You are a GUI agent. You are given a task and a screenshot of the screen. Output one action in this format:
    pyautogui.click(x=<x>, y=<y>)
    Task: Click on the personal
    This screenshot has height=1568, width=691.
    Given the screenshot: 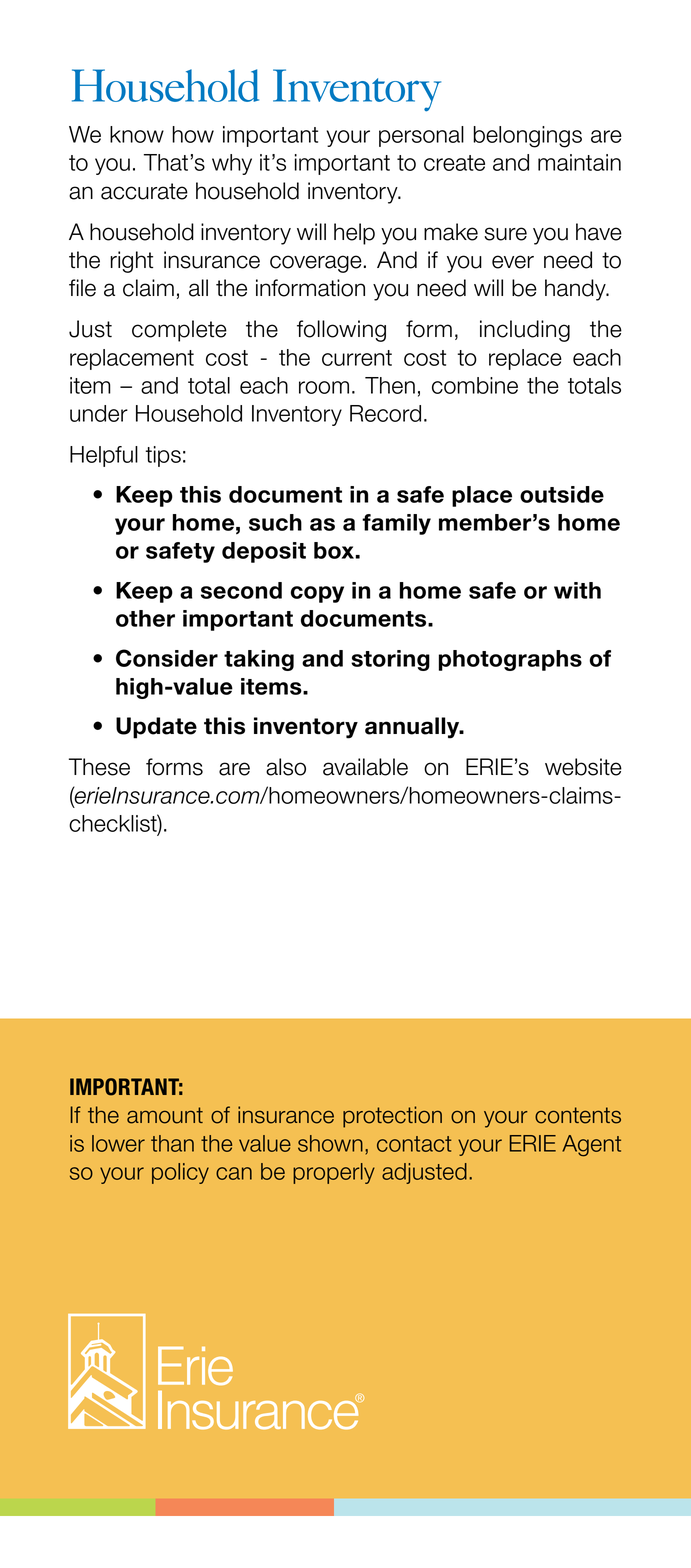 What is the action you would take?
    pyautogui.click(x=421, y=136)
